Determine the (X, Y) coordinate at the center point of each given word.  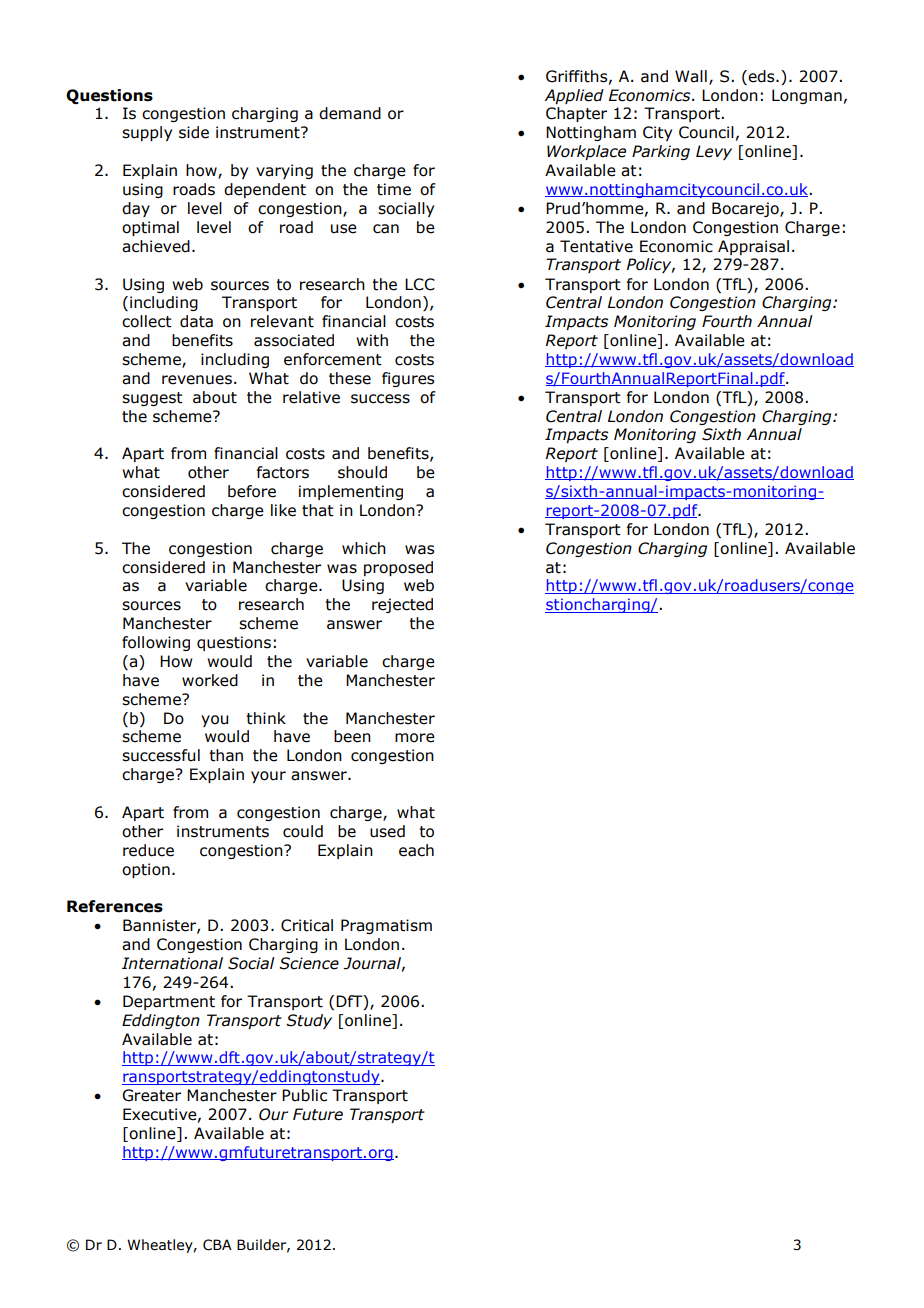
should (362, 472)
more (415, 738)
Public (304, 1095)
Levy (714, 152)
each (416, 850)
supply (147, 133)
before (252, 491)
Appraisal (753, 247)
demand (350, 113)
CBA (217, 1245)
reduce (148, 850)
